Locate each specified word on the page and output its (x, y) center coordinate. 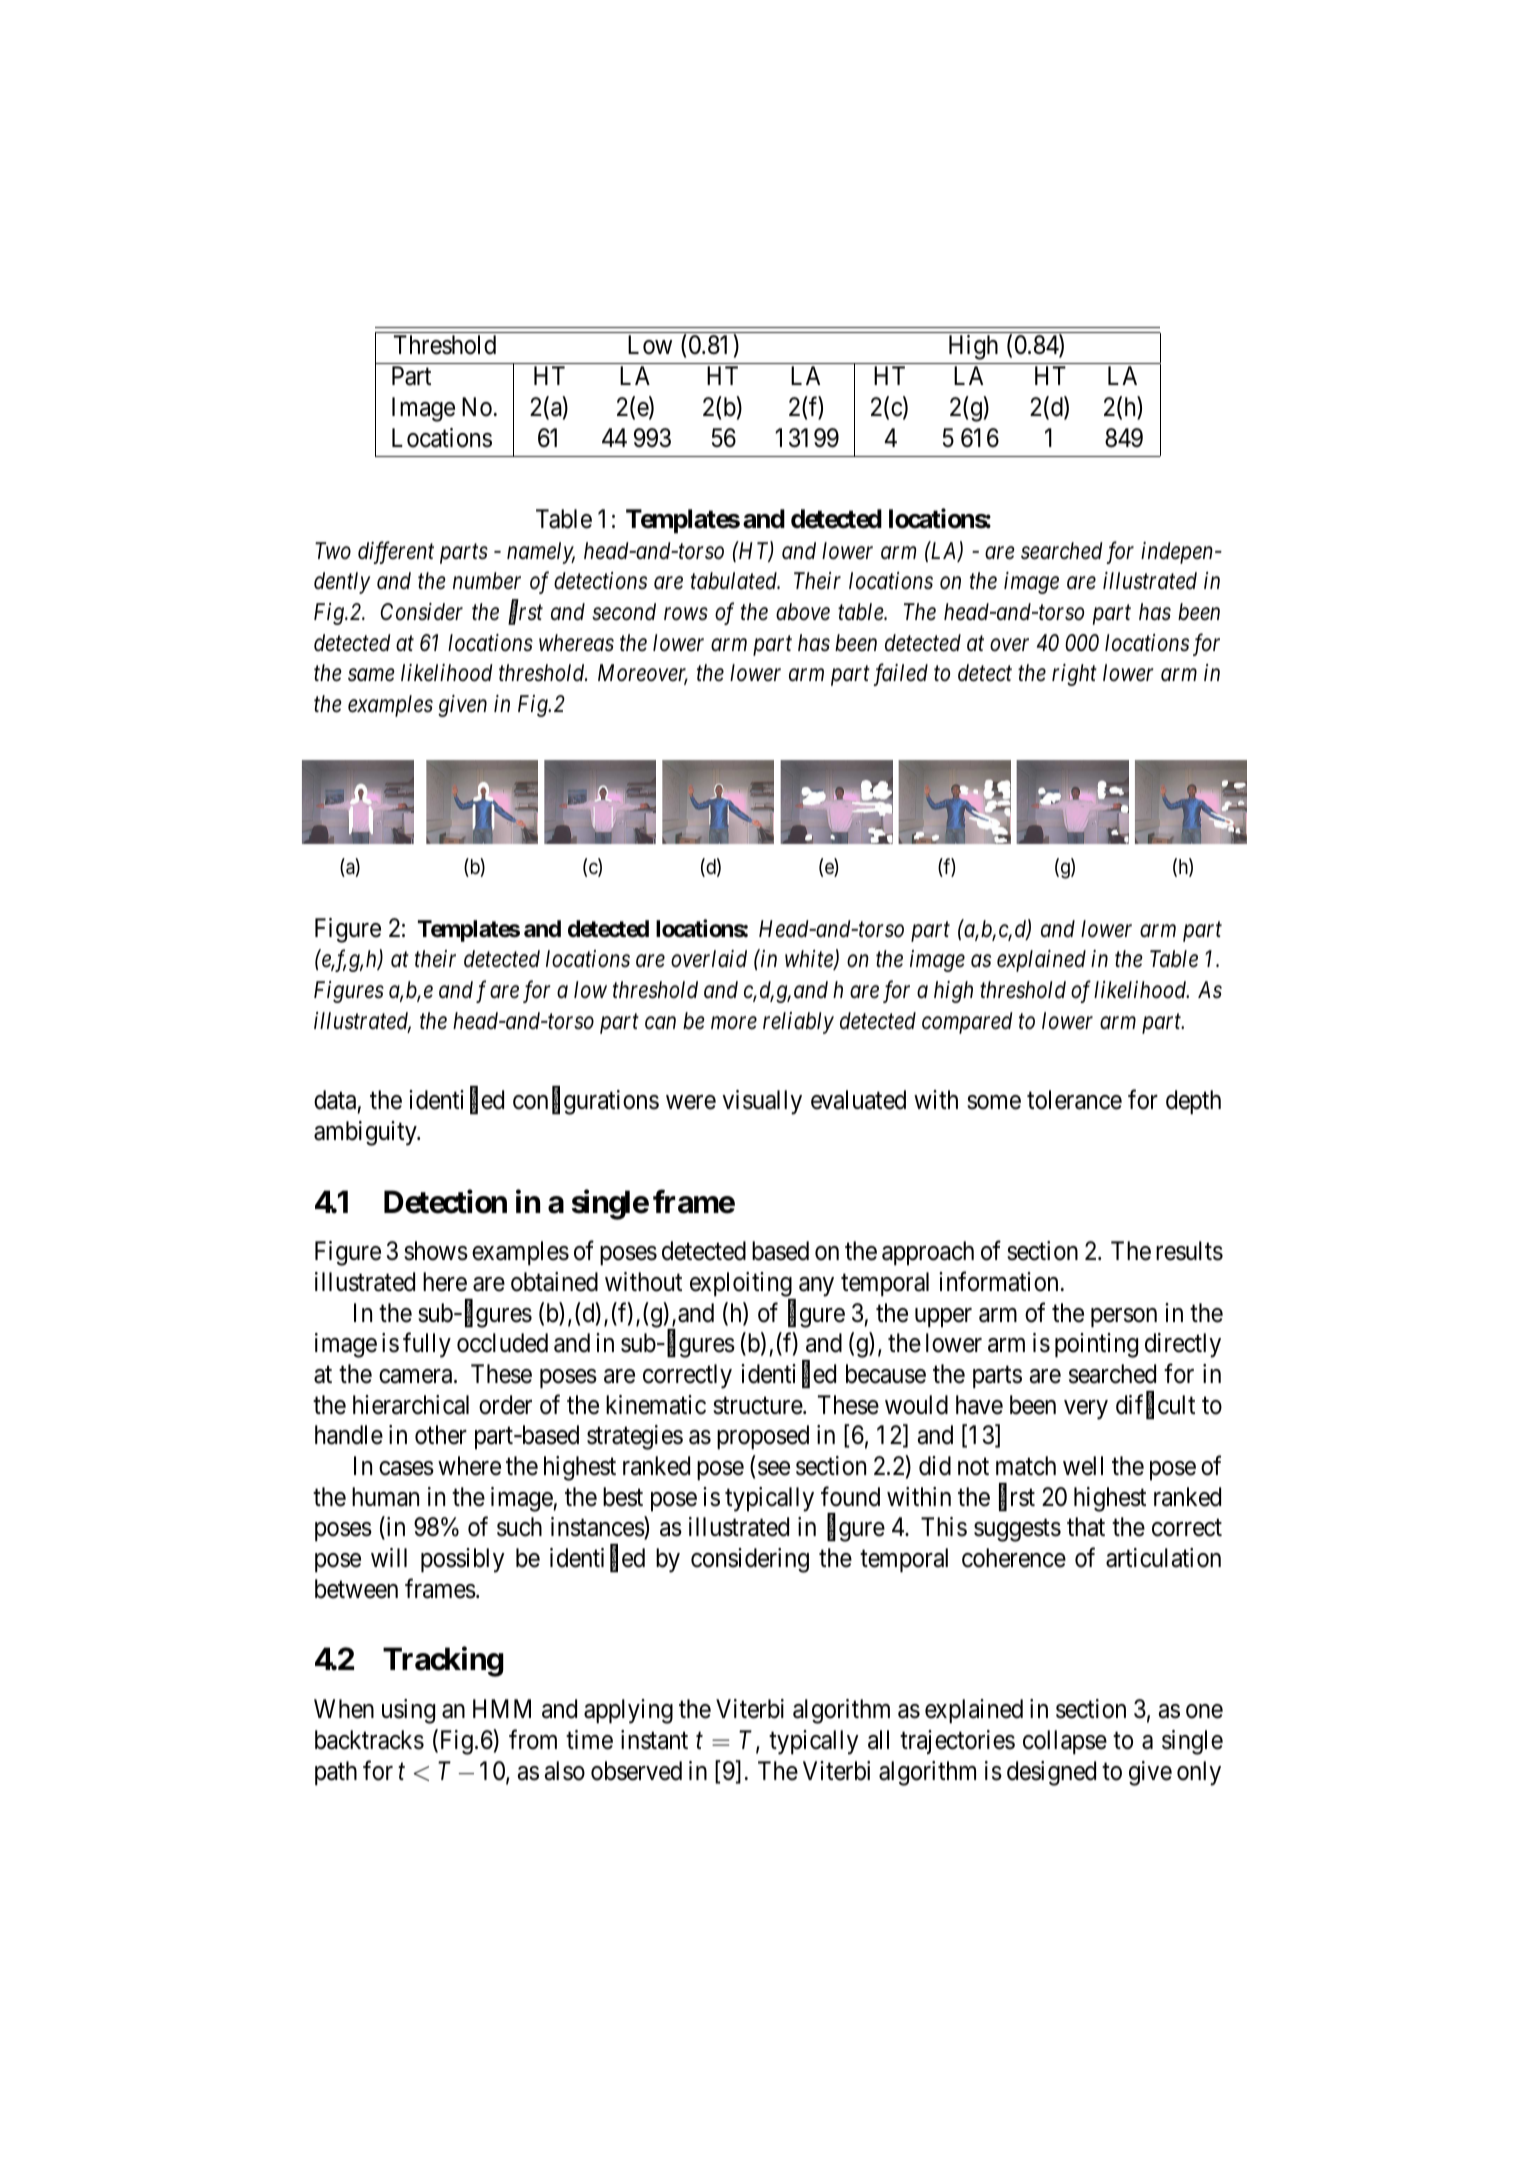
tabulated (735, 581)
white (810, 960)
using (408, 1711)
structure (758, 1406)
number (487, 581)
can (660, 1023)
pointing (1096, 1345)
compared (967, 1023)
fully (427, 1345)
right (1074, 675)
